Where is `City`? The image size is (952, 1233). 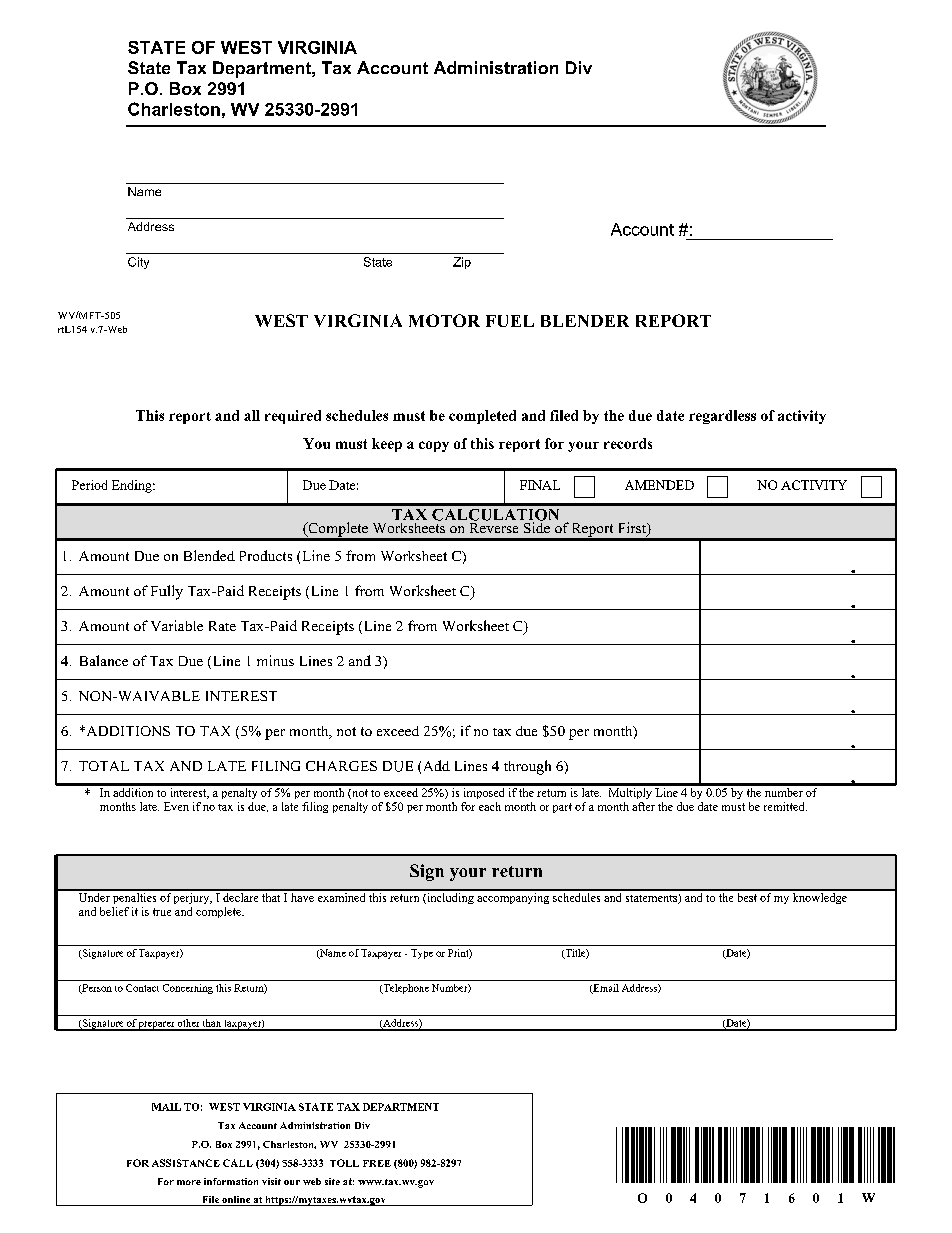 City is located at coordinates (138, 263).
